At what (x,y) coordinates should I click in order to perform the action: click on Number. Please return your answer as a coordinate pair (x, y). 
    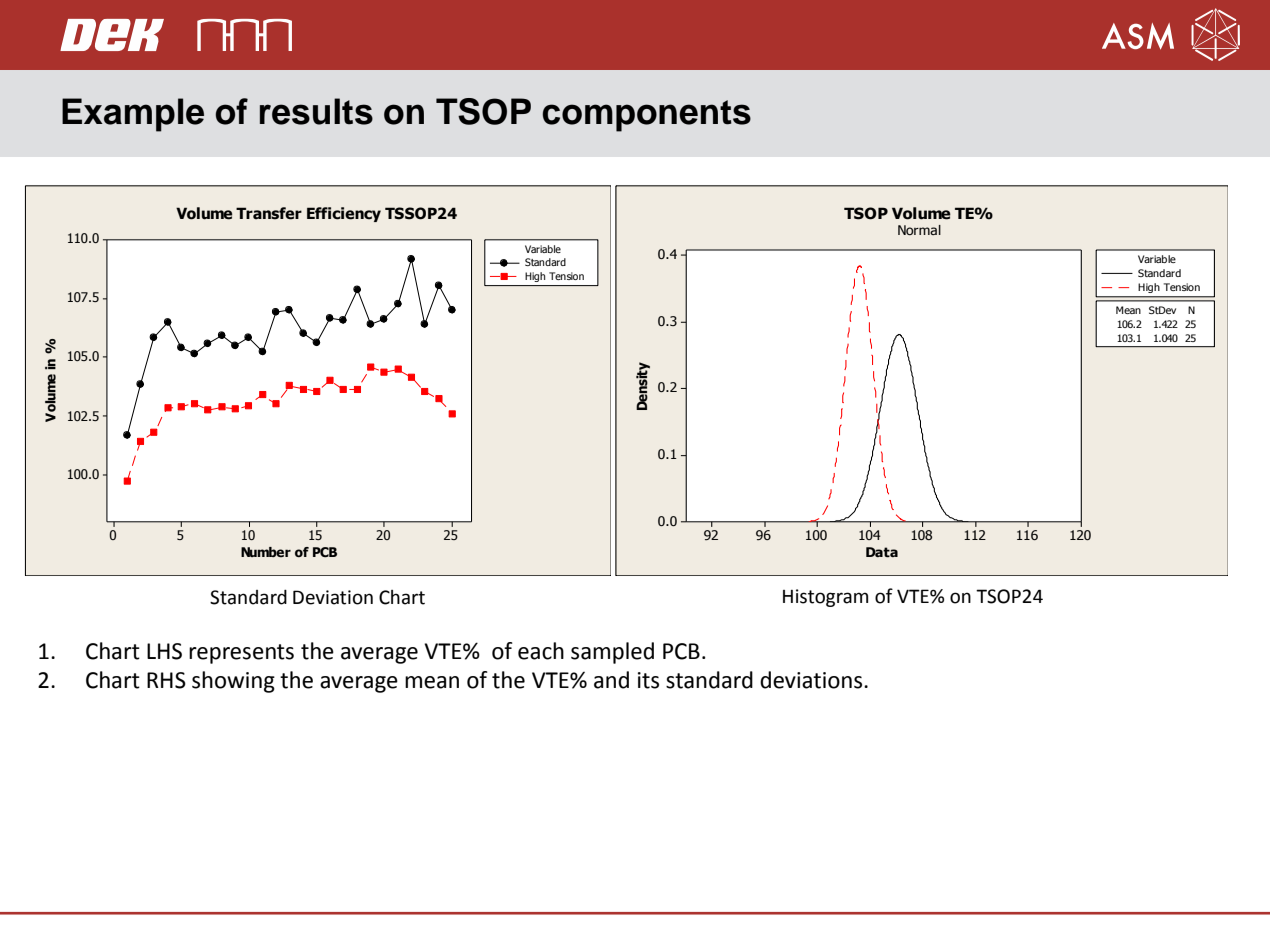
    Looking at the image, I should click on (266, 552).
